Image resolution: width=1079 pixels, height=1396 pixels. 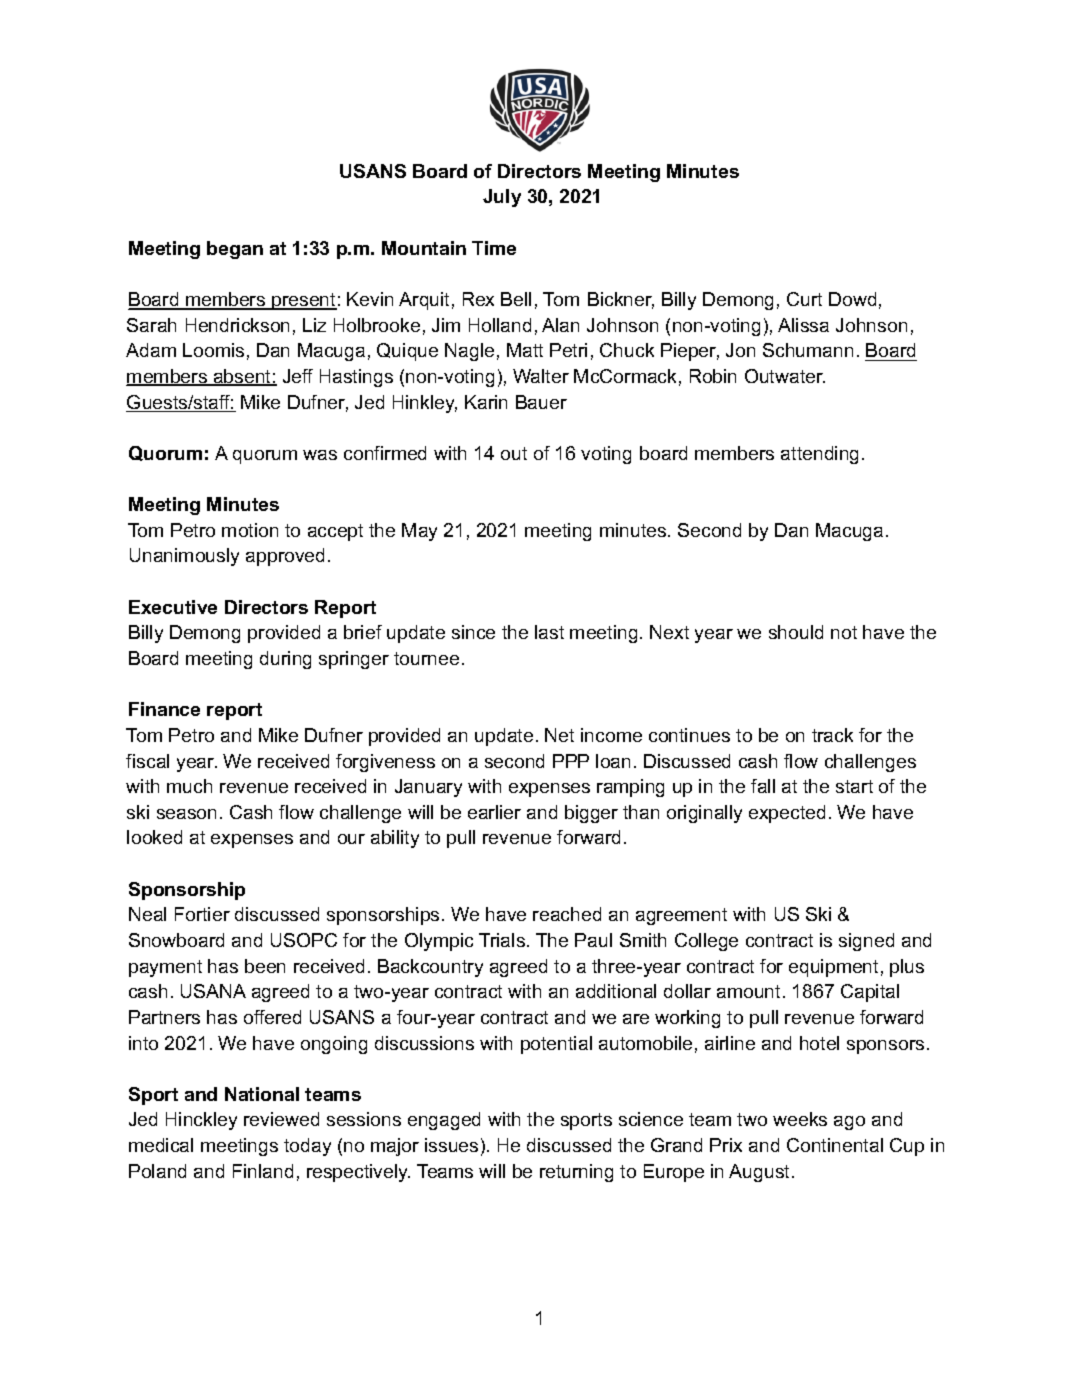 I want to click on Curt, so click(x=804, y=299).
